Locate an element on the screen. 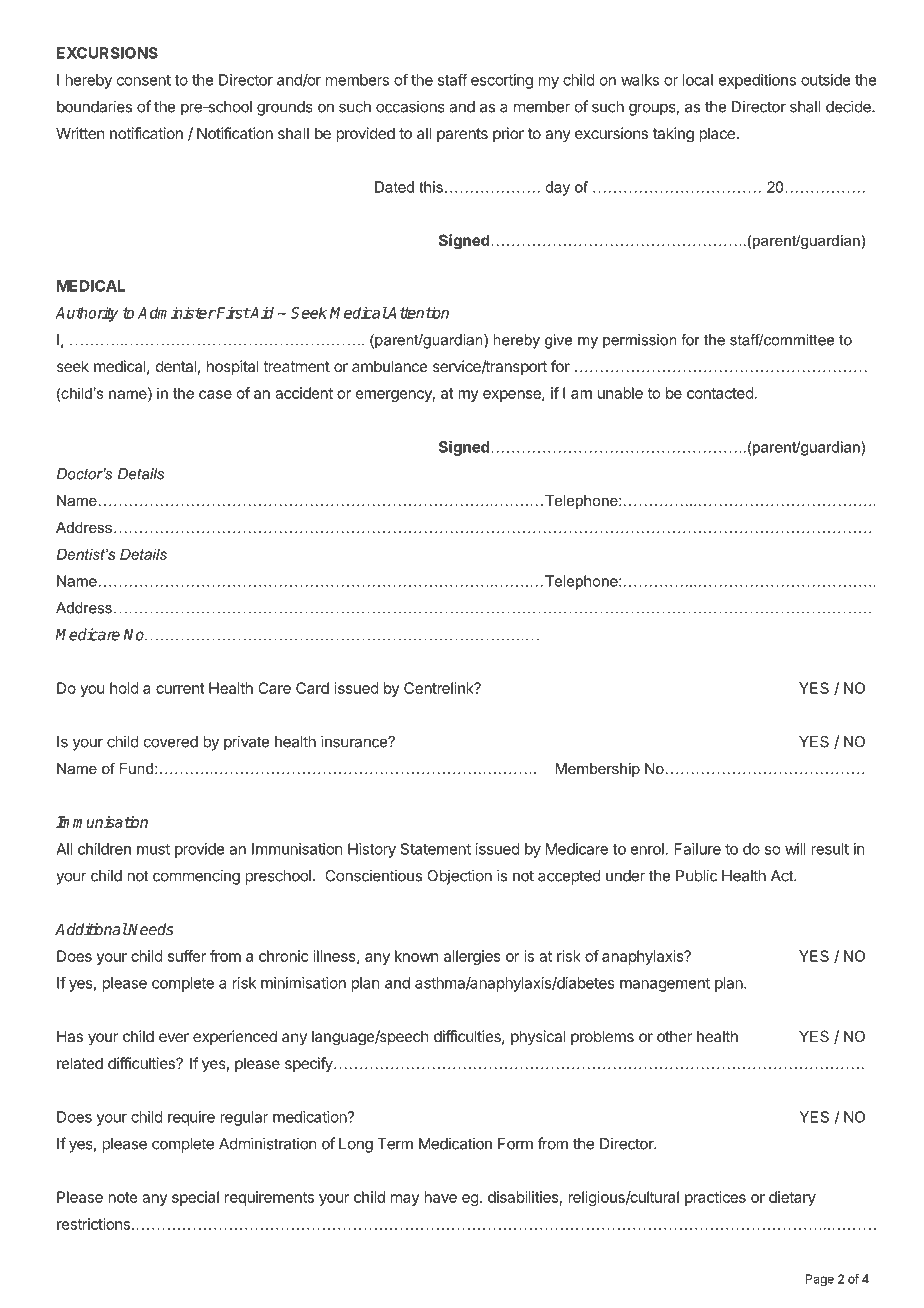  contacted is located at coordinates (720, 393).
